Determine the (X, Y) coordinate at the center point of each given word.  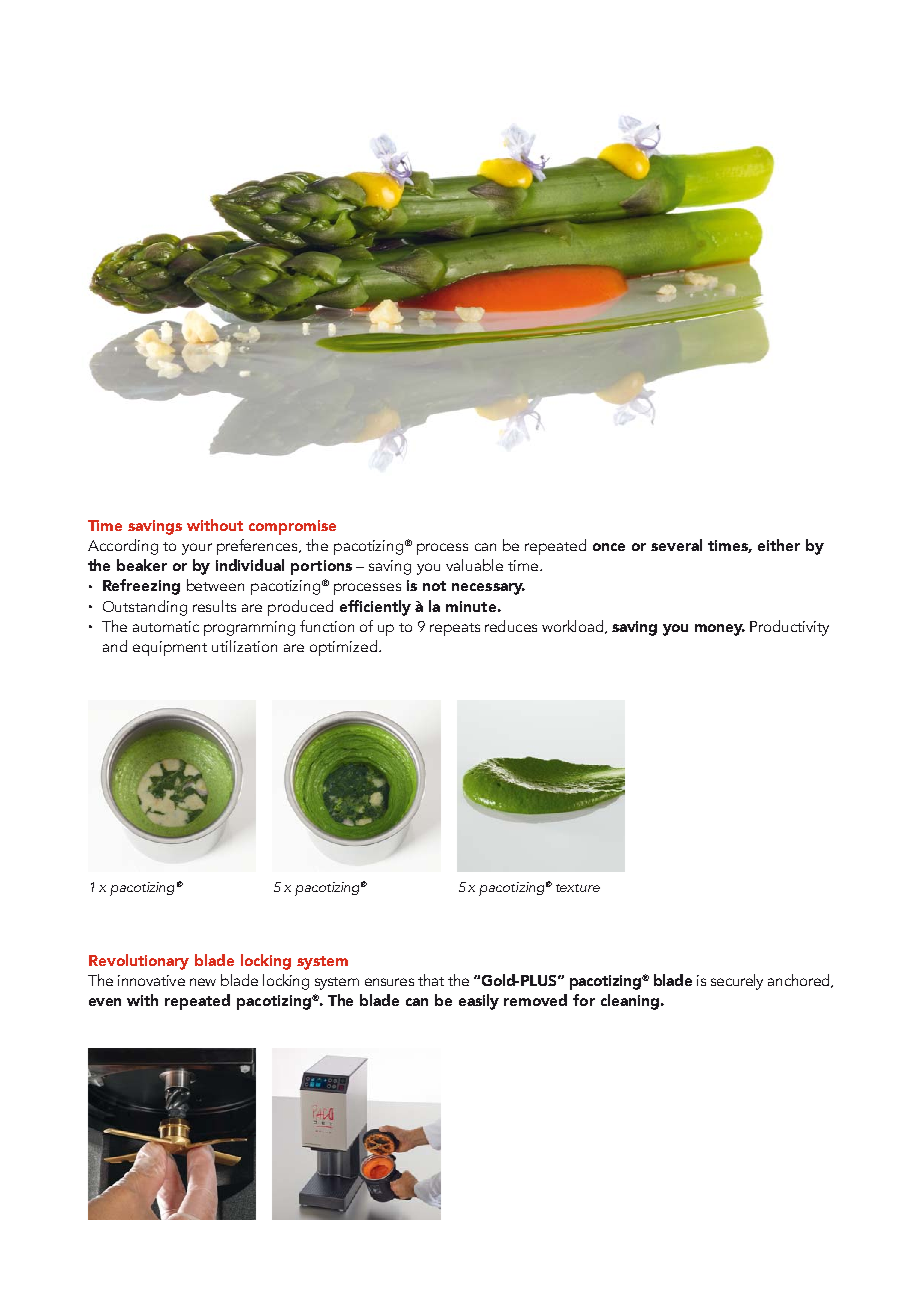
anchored (800, 981)
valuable (474, 565)
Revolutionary (139, 962)
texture (578, 888)
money (720, 630)
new (203, 982)
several (676, 545)
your (197, 549)
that (431, 980)
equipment (170, 648)
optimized (343, 648)
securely (737, 982)
